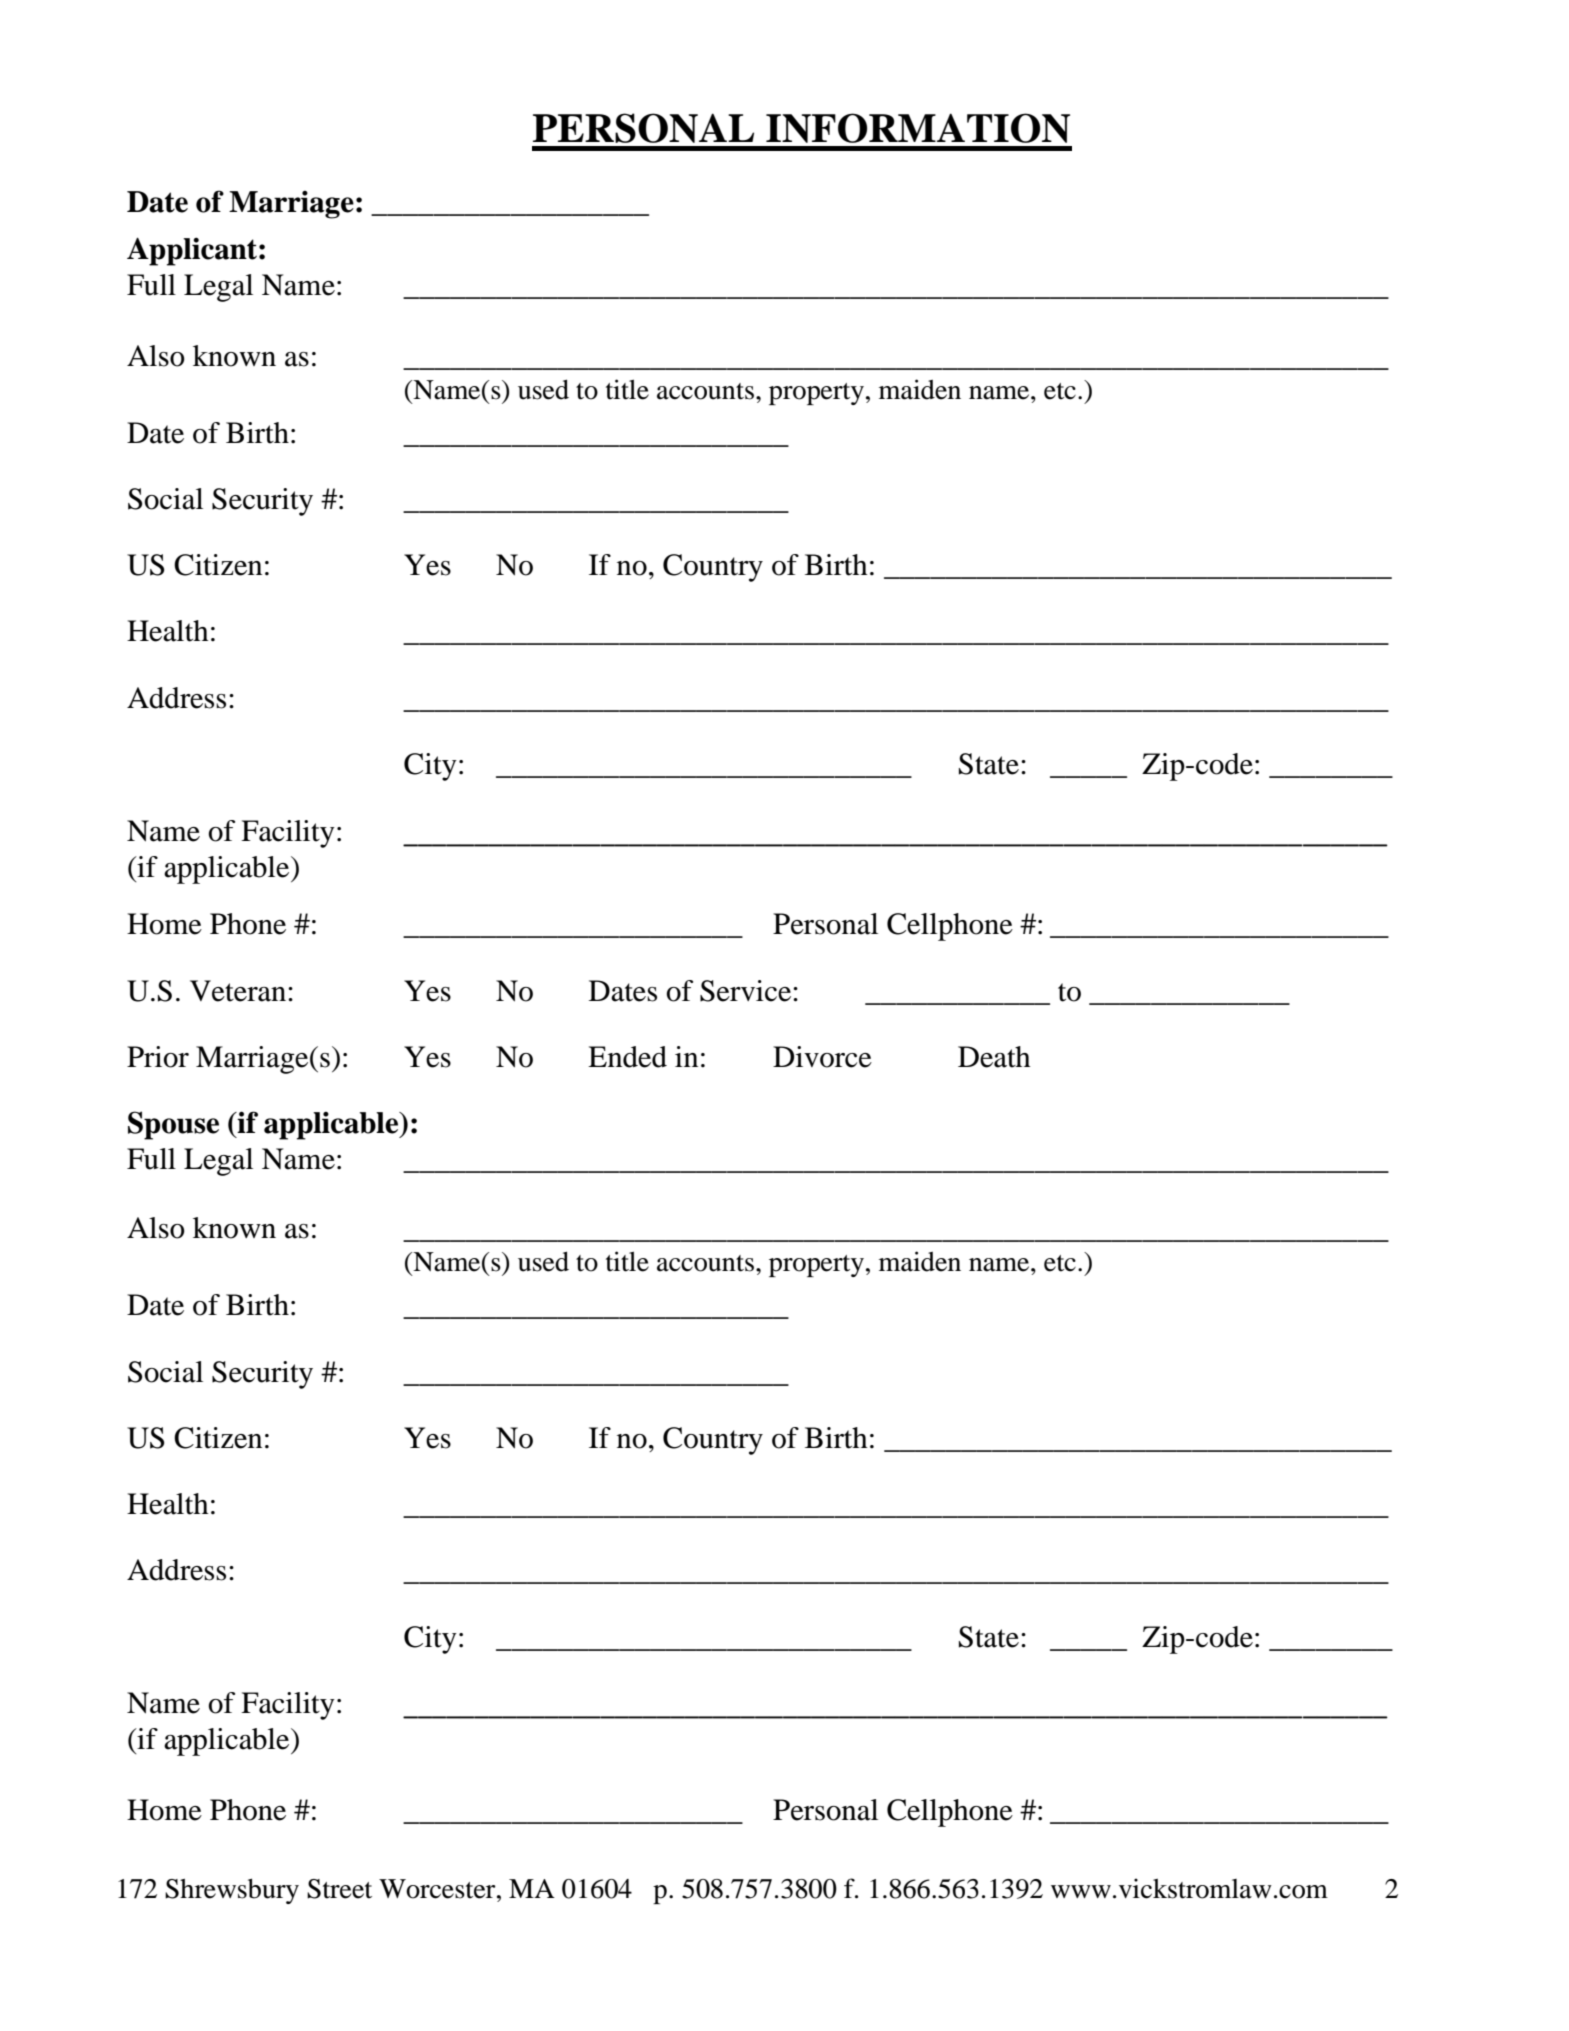  Describe the element at coordinates (238, 991) in the image. I see `Veteran` at that location.
